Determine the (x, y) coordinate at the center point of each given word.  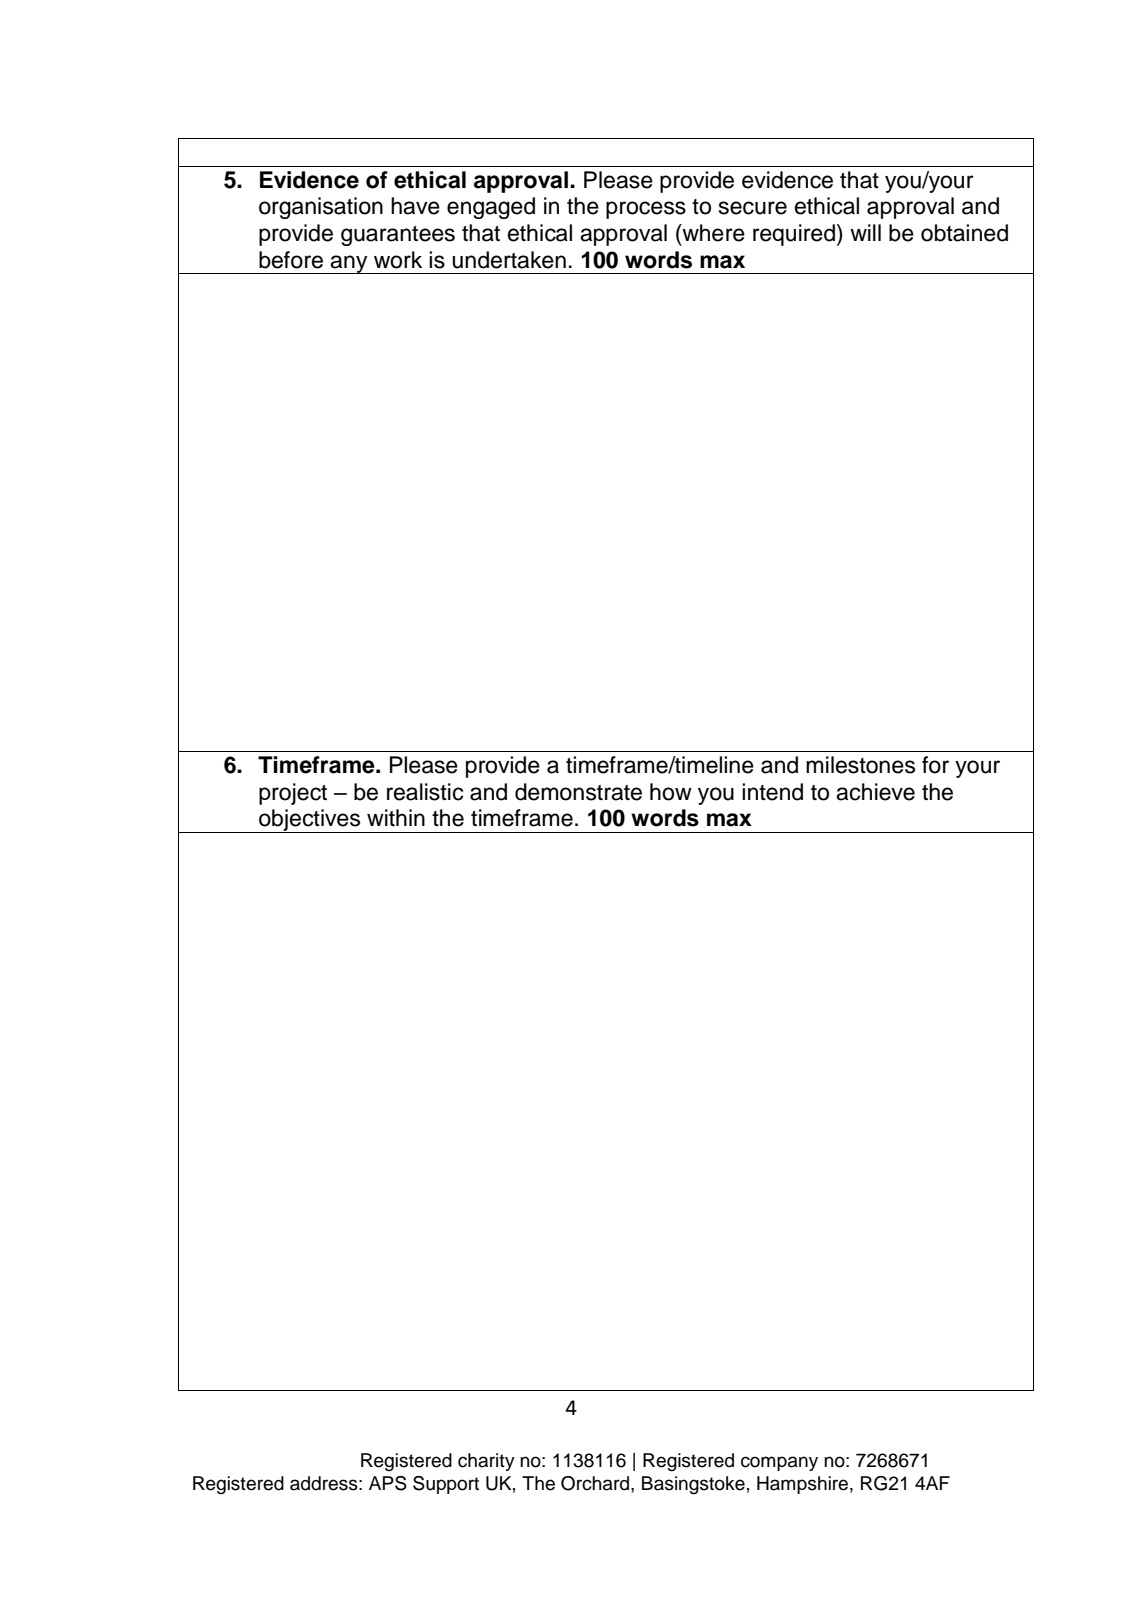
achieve (875, 792)
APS (388, 1483)
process (646, 210)
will (865, 232)
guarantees (398, 236)
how (671, 792)
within (396, 817)
